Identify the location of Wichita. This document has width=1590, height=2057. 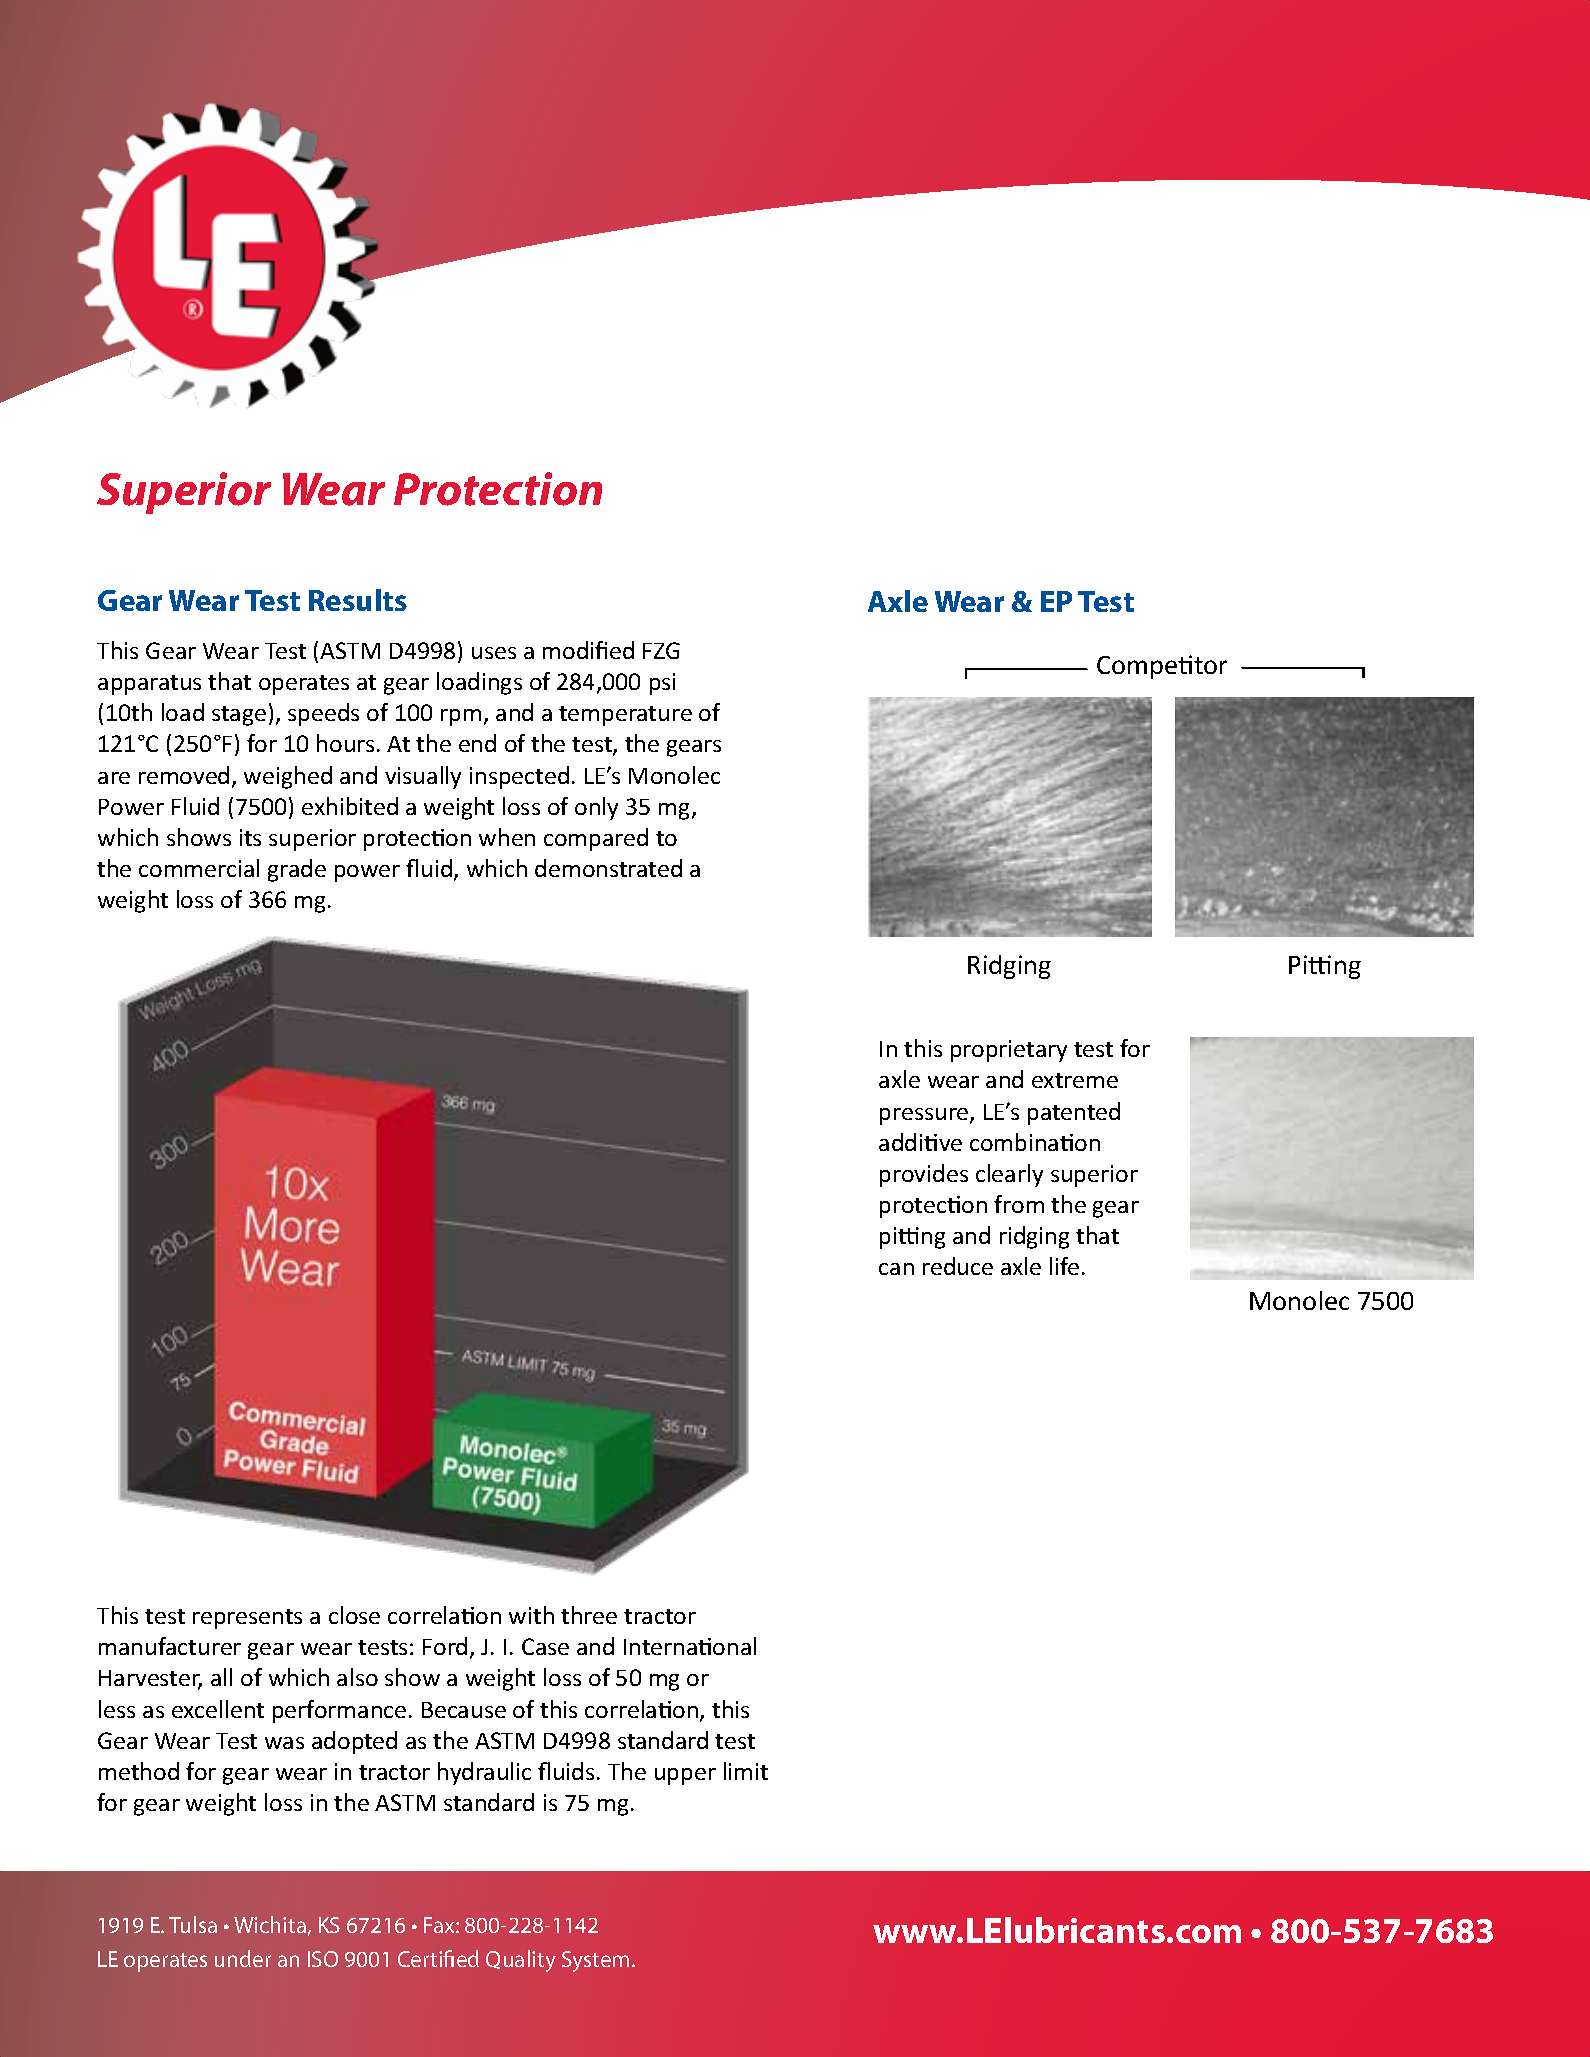
(270, 1924).
